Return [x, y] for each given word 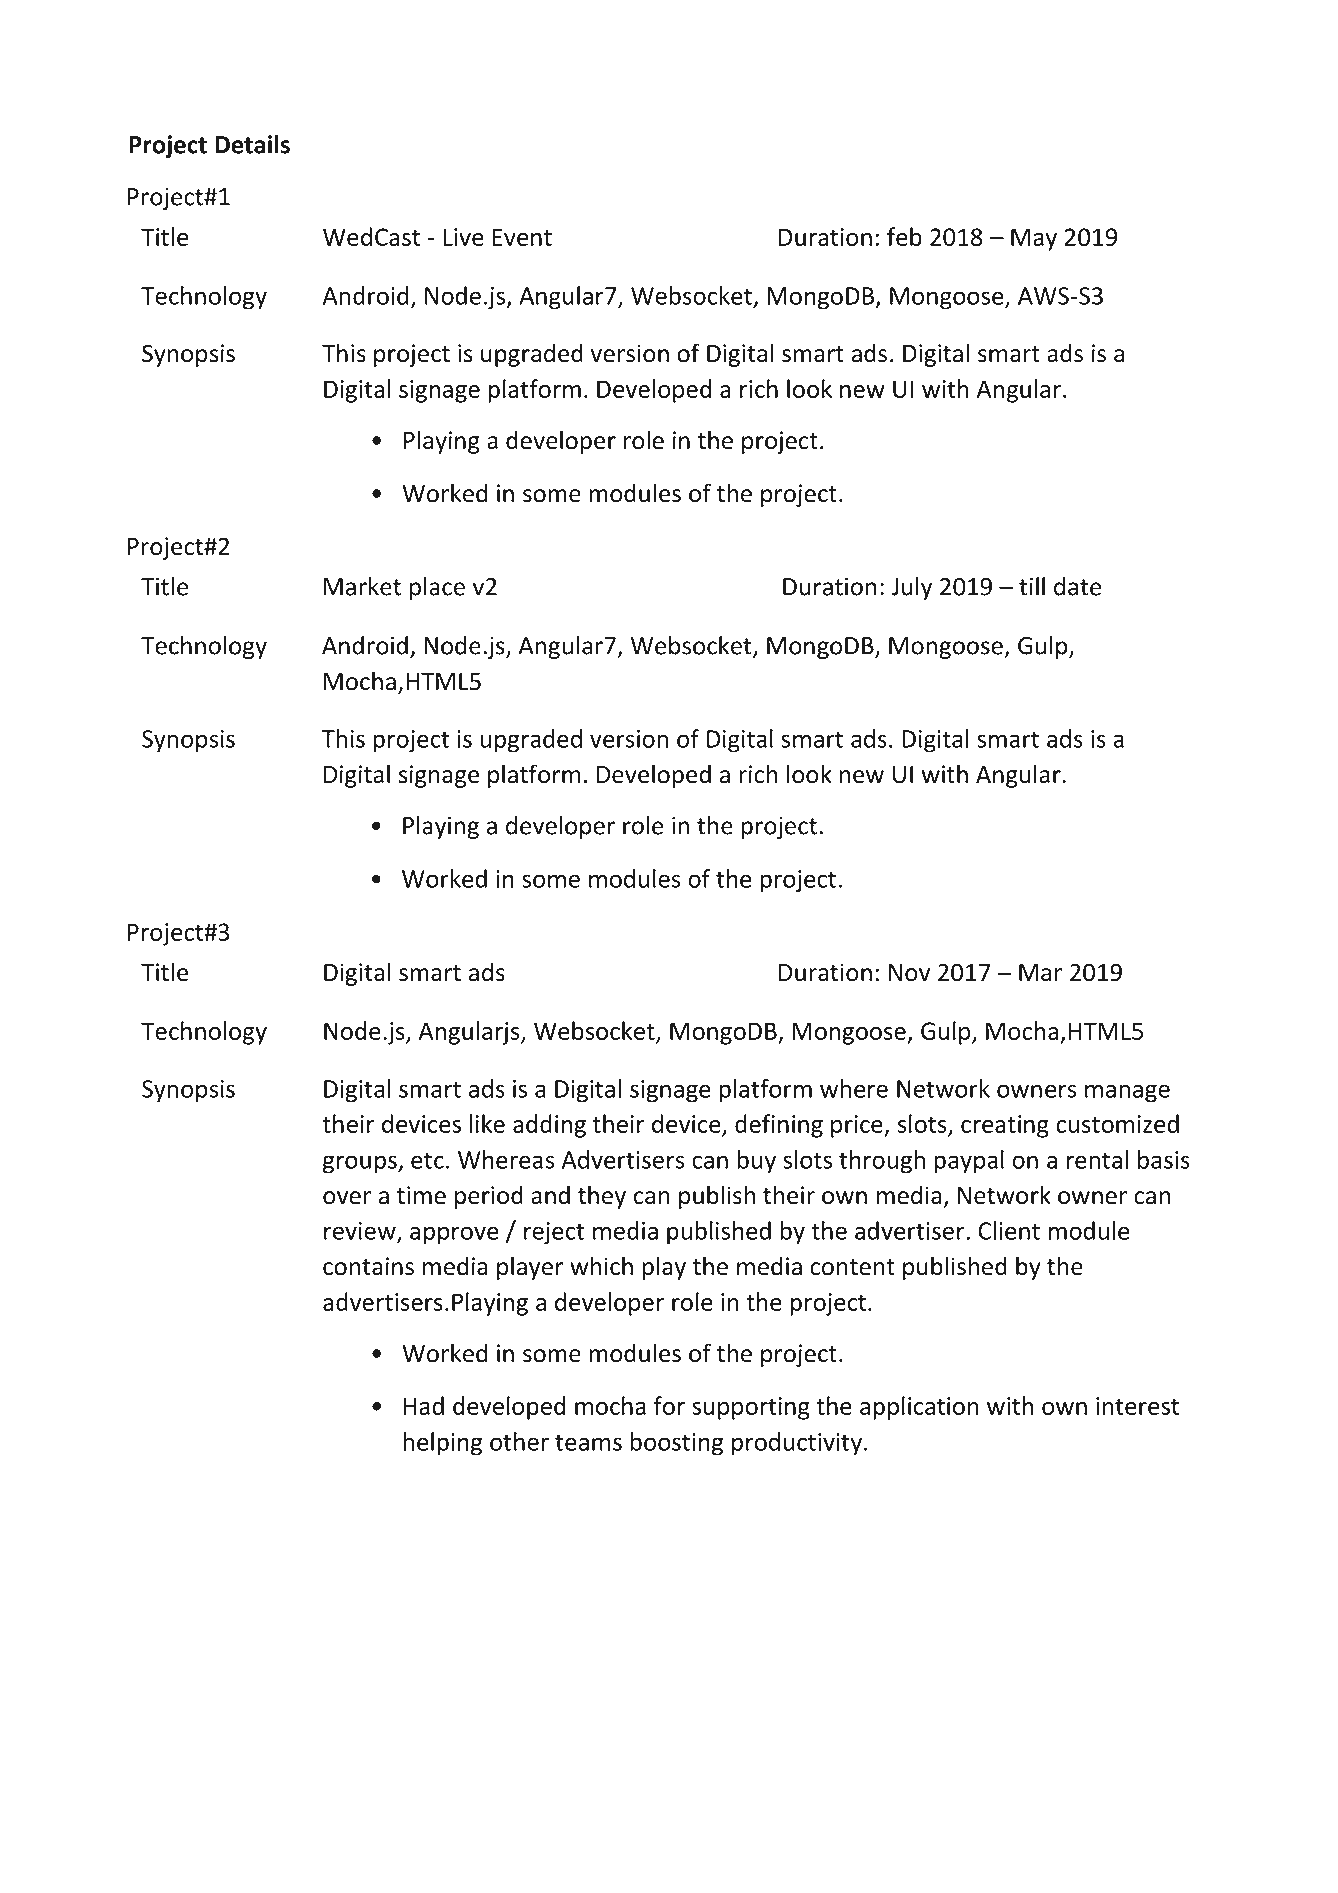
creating [1005, 1126]
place [437, 588]
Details [252, 144]
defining [779, 1126]
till [1032, 586]
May [1034, 239]
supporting [751, 1408]
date [1077, 586]
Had [424, 1405]
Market [362, 586]
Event [522, 237]
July [911, 588]
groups [361, 1164]
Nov [909, 973]
